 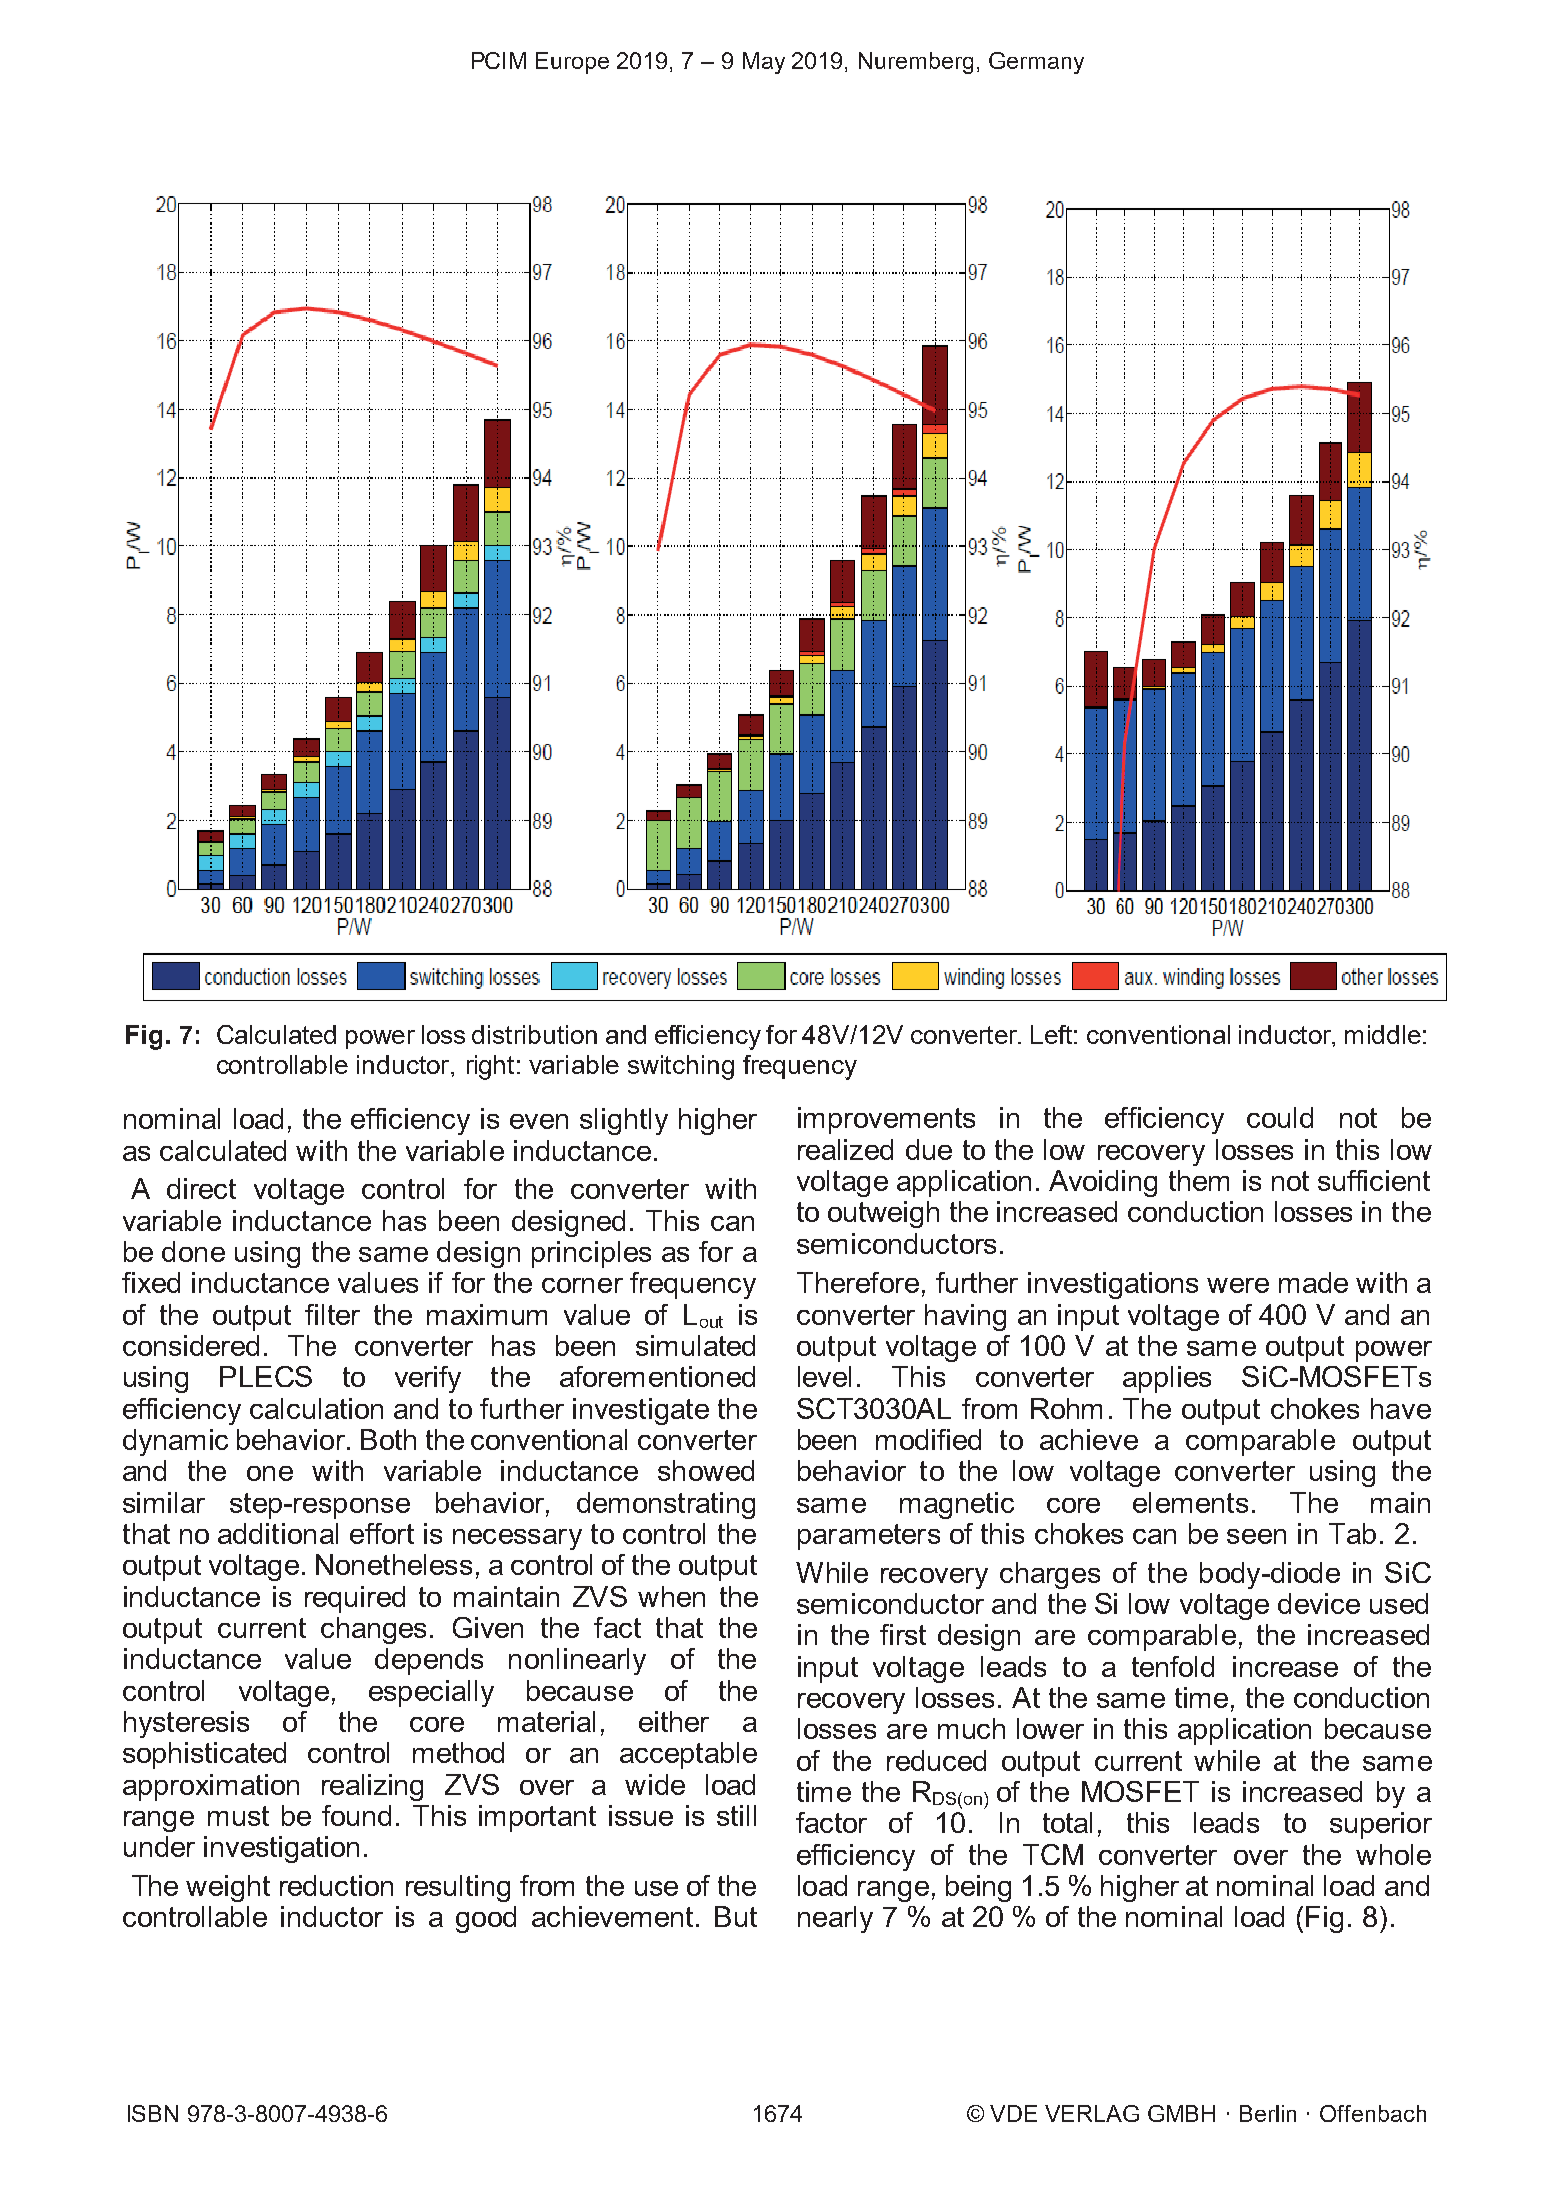 I want to click on Berlin, so click(x=1268, y=2113).
